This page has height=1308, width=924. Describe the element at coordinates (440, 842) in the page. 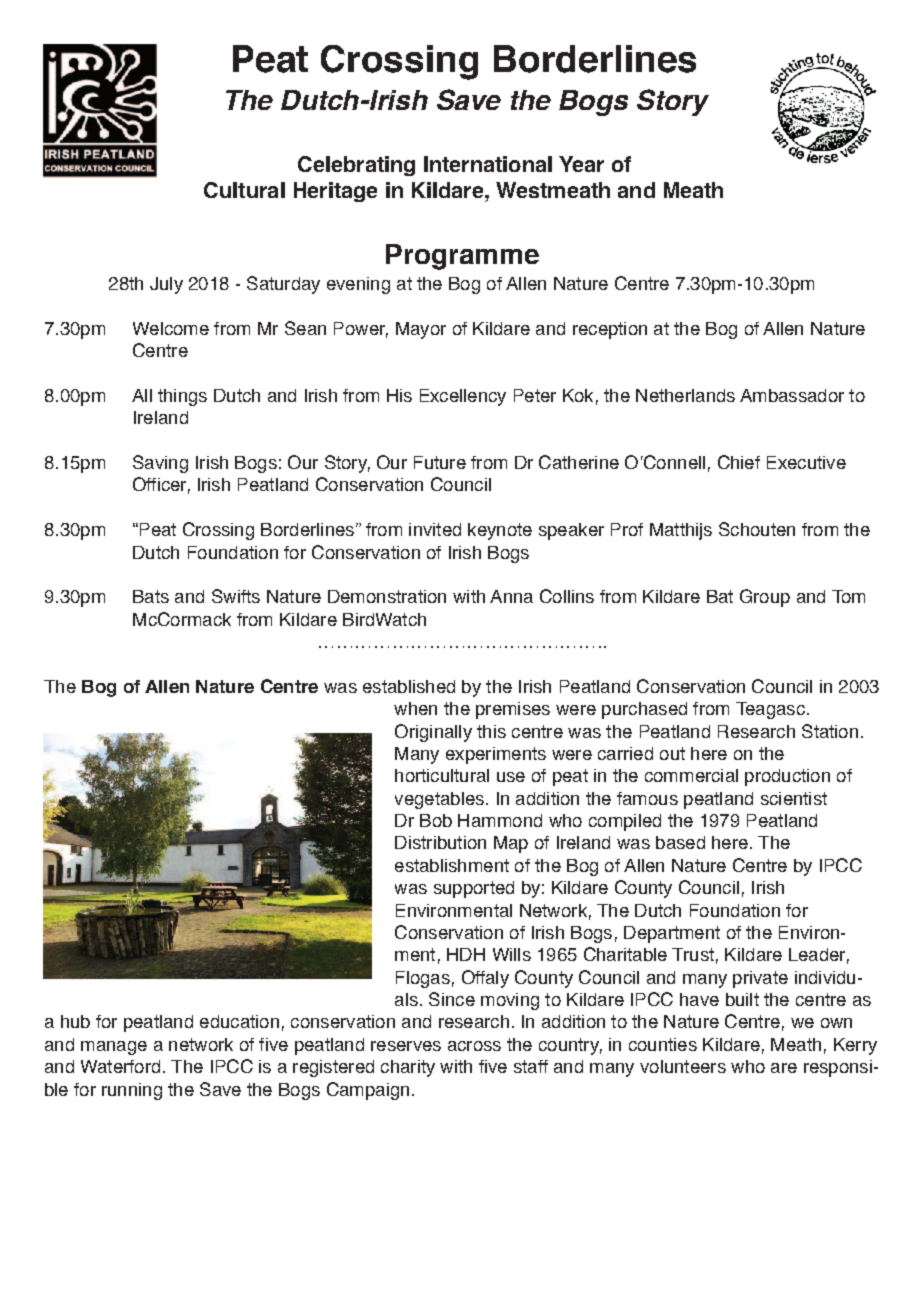

I see `Distribution` at that location.
